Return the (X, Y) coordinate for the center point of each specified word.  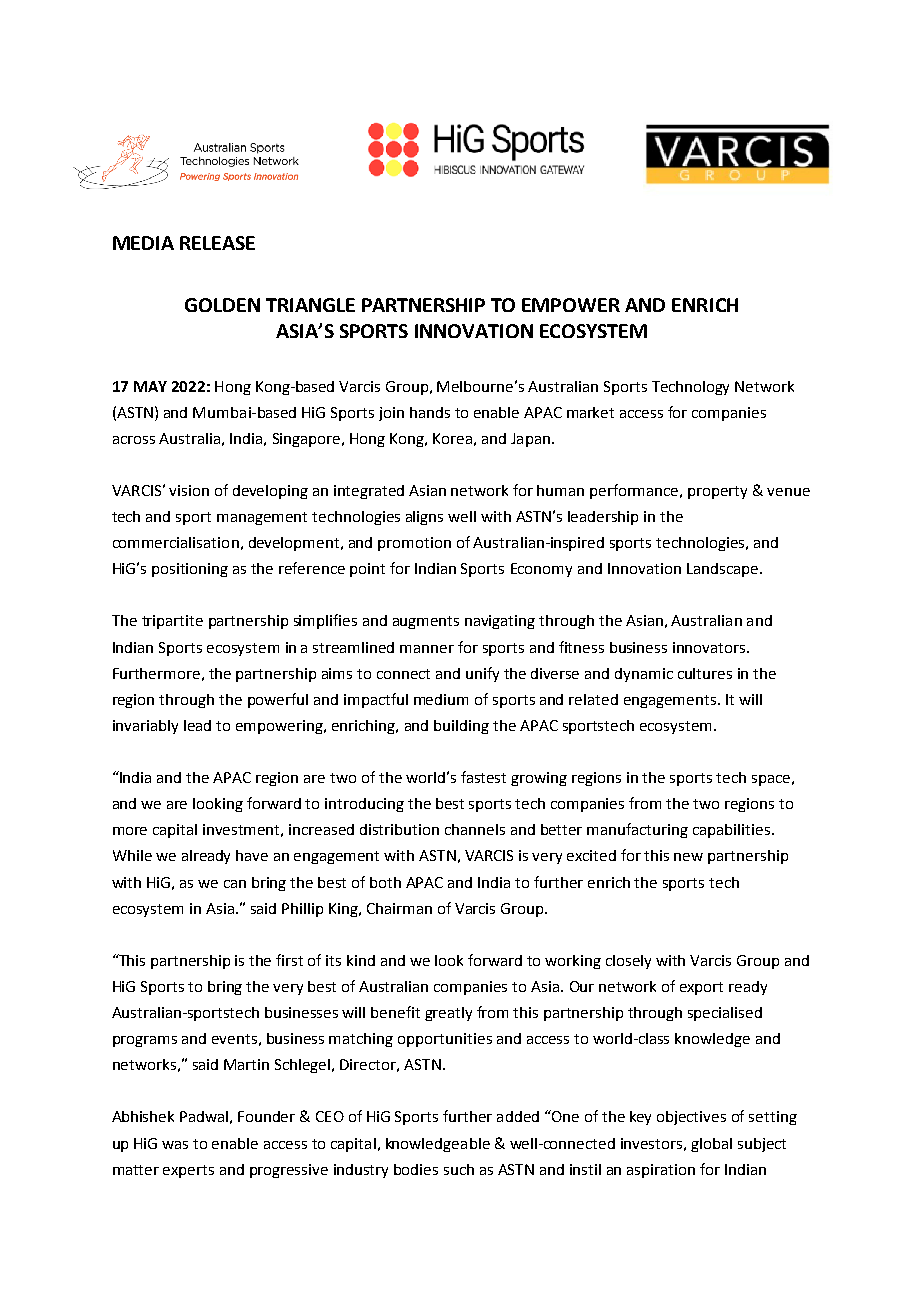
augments (426, 622)
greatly (448, 1014)
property (717, 492)
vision (189, 490)
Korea (452, 438)
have (252, 855)
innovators (710, 647)
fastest (483, 777)
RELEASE (217, 243)
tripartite (172, 622)
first (289, 960)
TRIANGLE (310, 305)
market (590, 412)
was (175, 1145)
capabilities (733, 831)
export (701, 988)
